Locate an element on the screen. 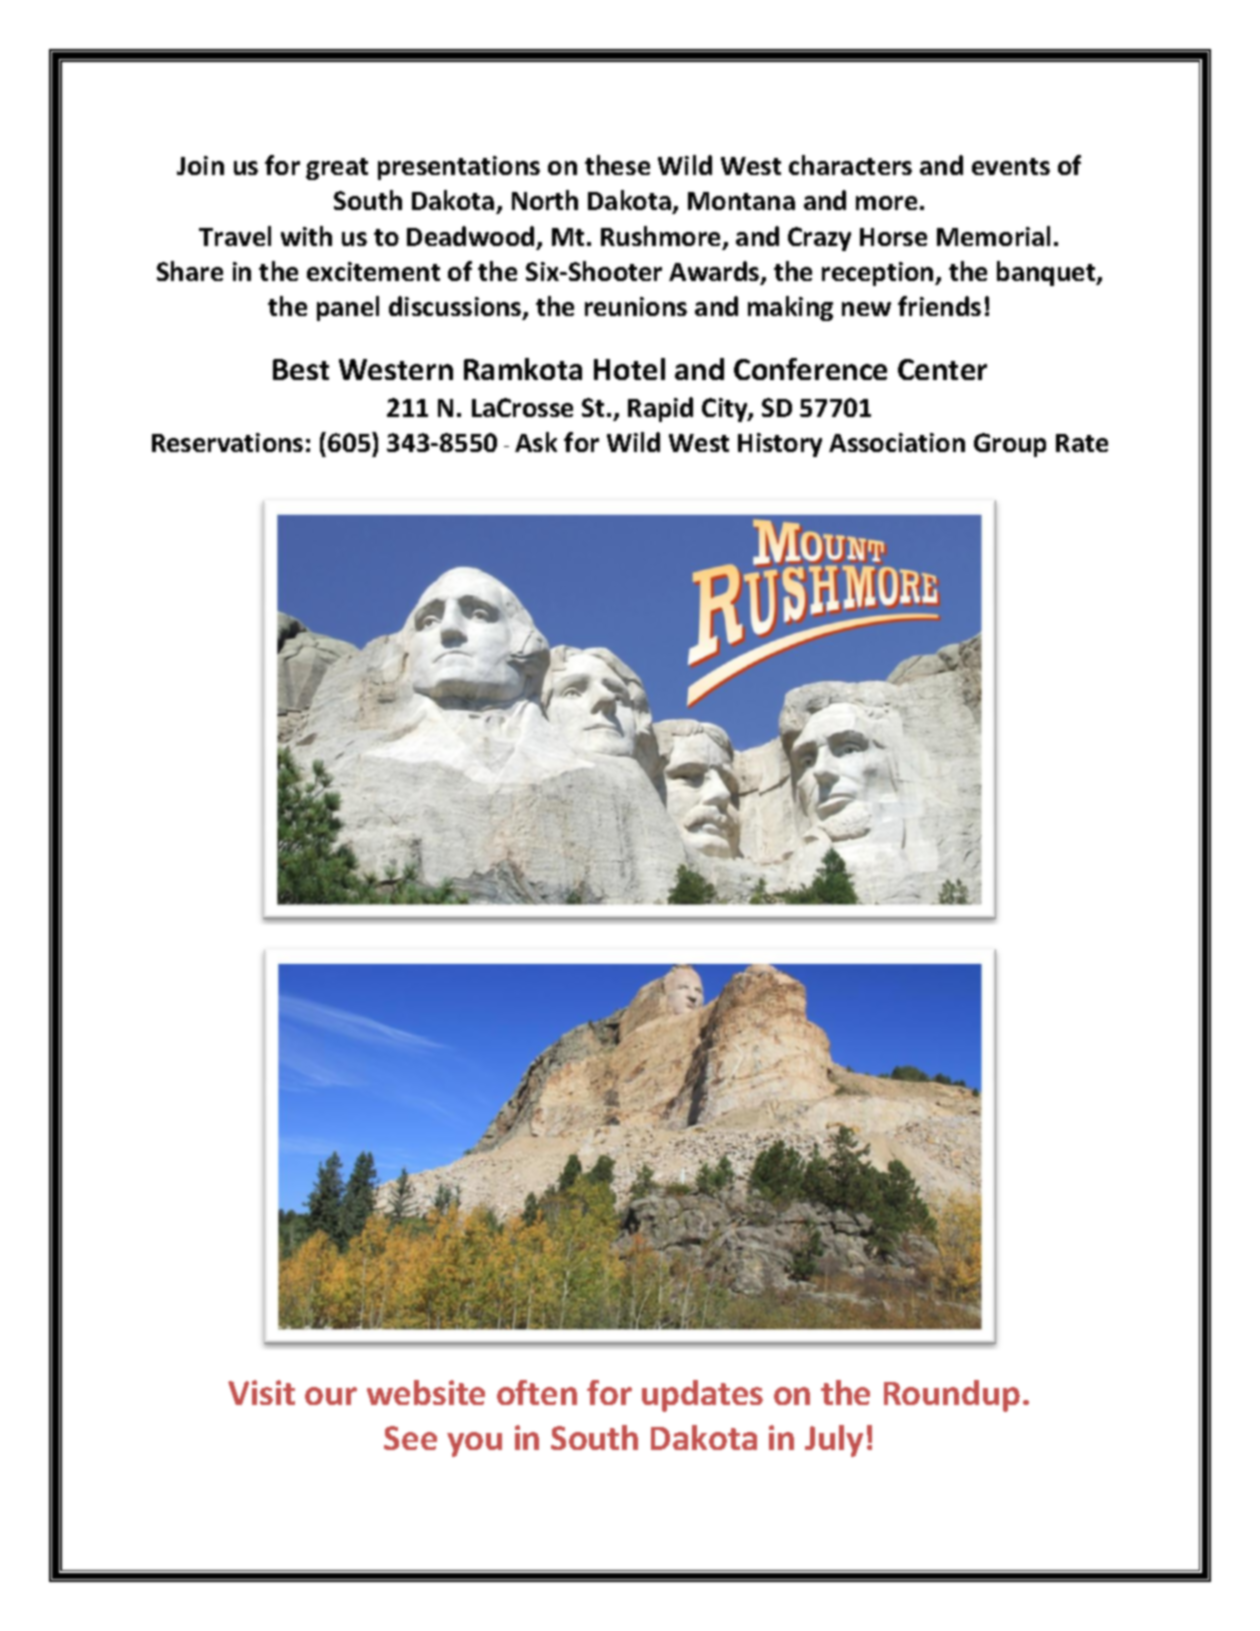 This screenshot has width=1260, height=1631. with is located at coordinates (306, 236).
